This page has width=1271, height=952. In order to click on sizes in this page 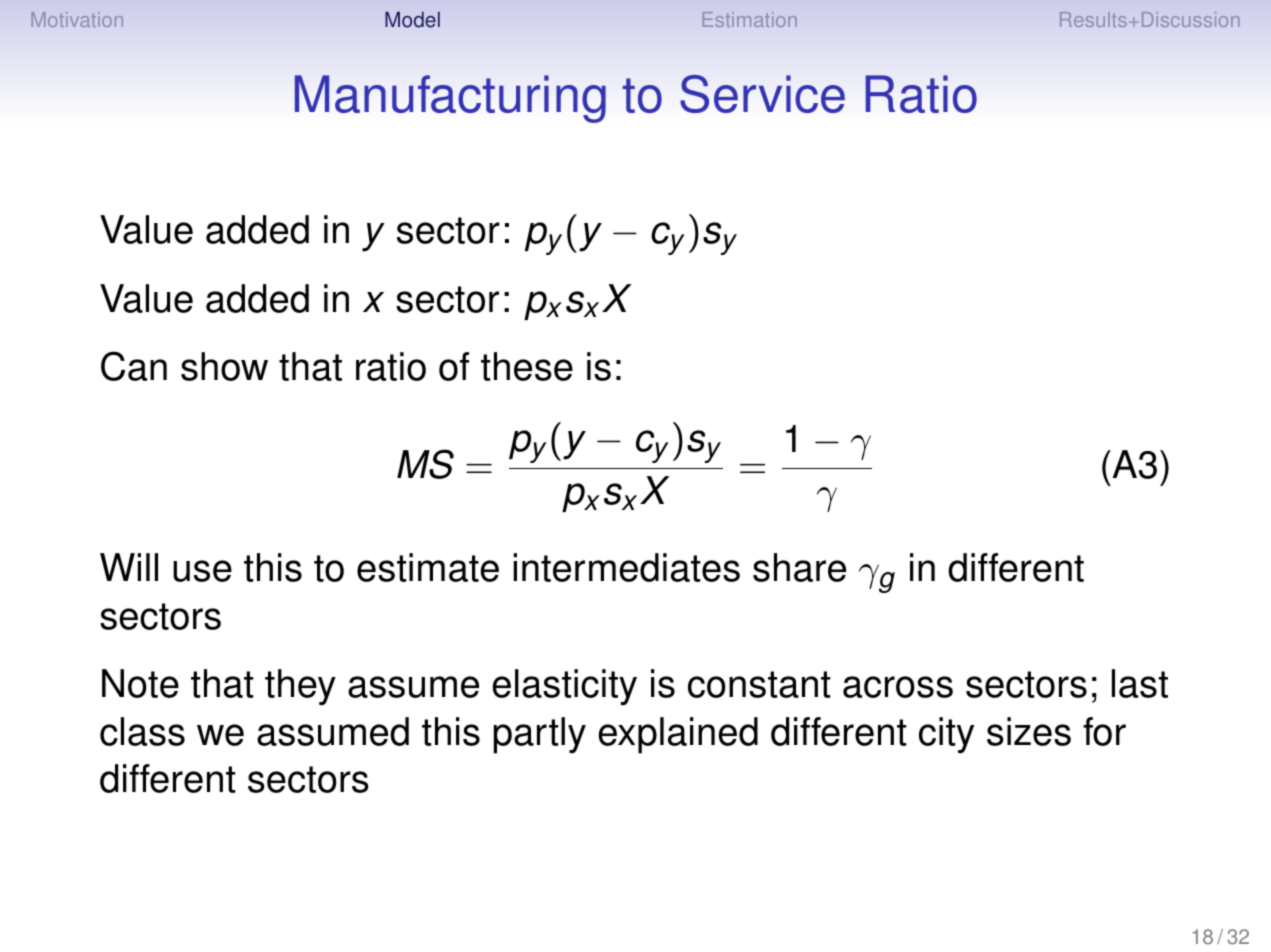, I will do `click(1029, 731)`.
